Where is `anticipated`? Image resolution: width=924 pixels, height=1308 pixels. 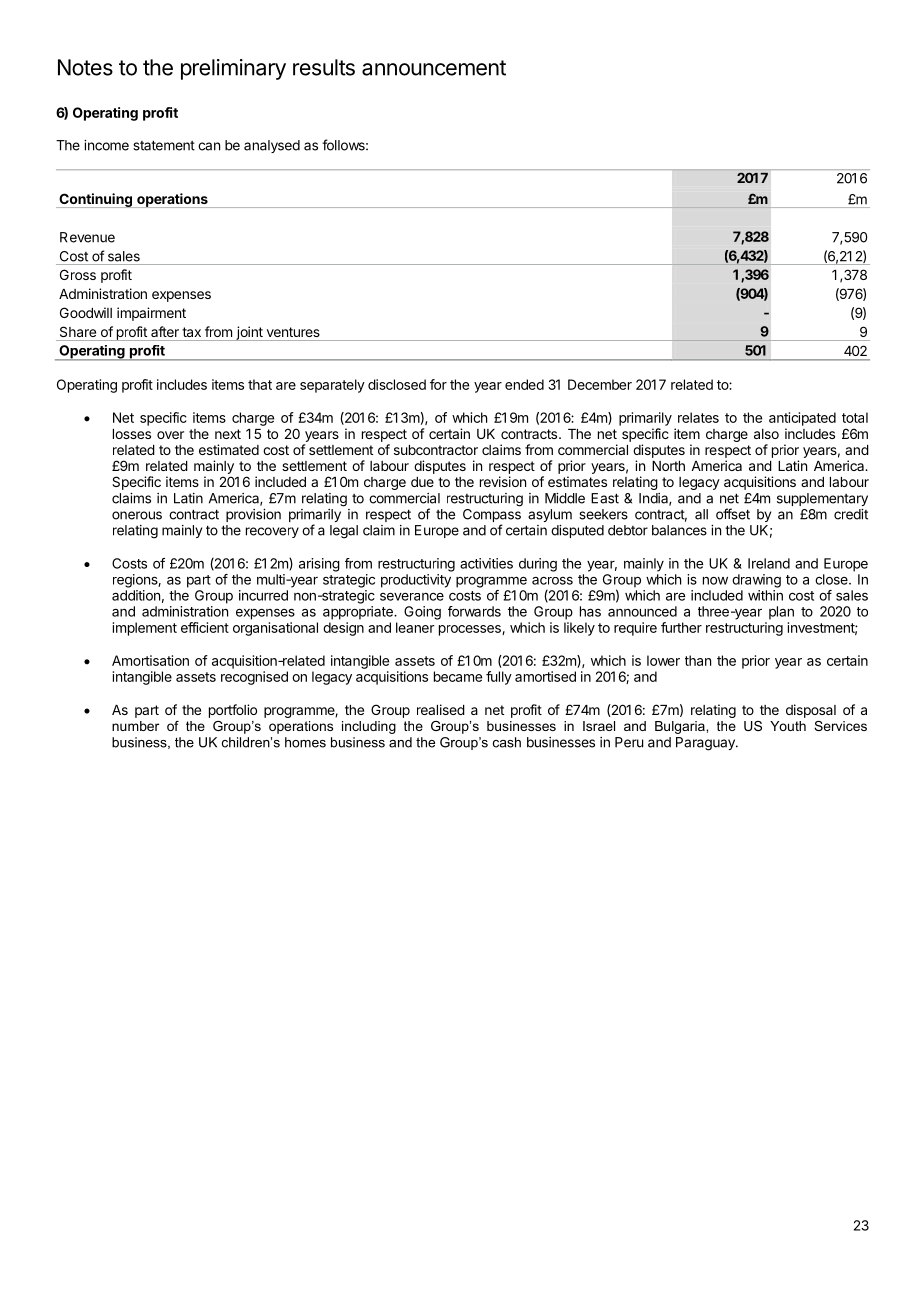 anticipated is located at coordinates (802, 419).
